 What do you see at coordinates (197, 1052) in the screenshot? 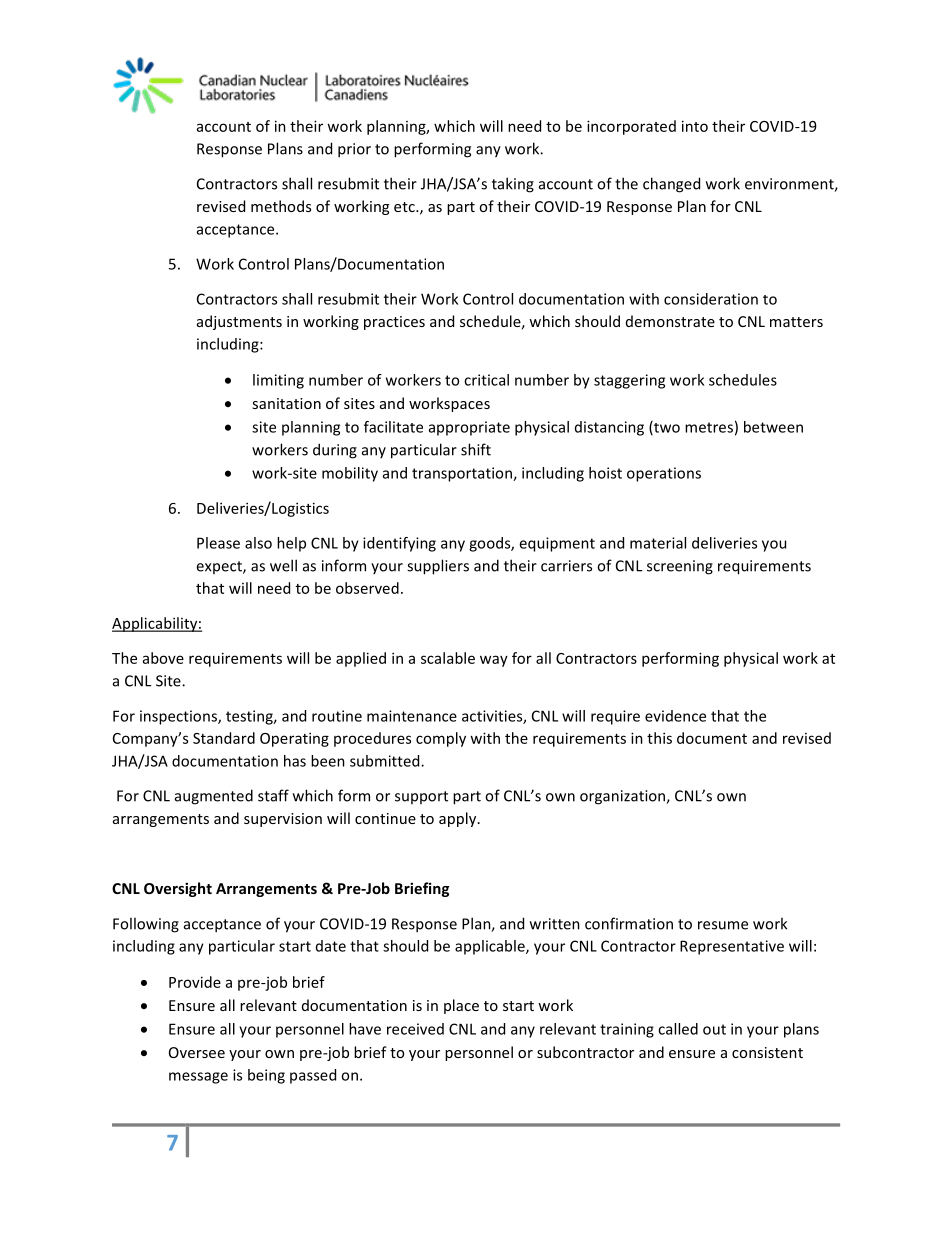
I see `Oversee` at bounding box center [197, 1052].
